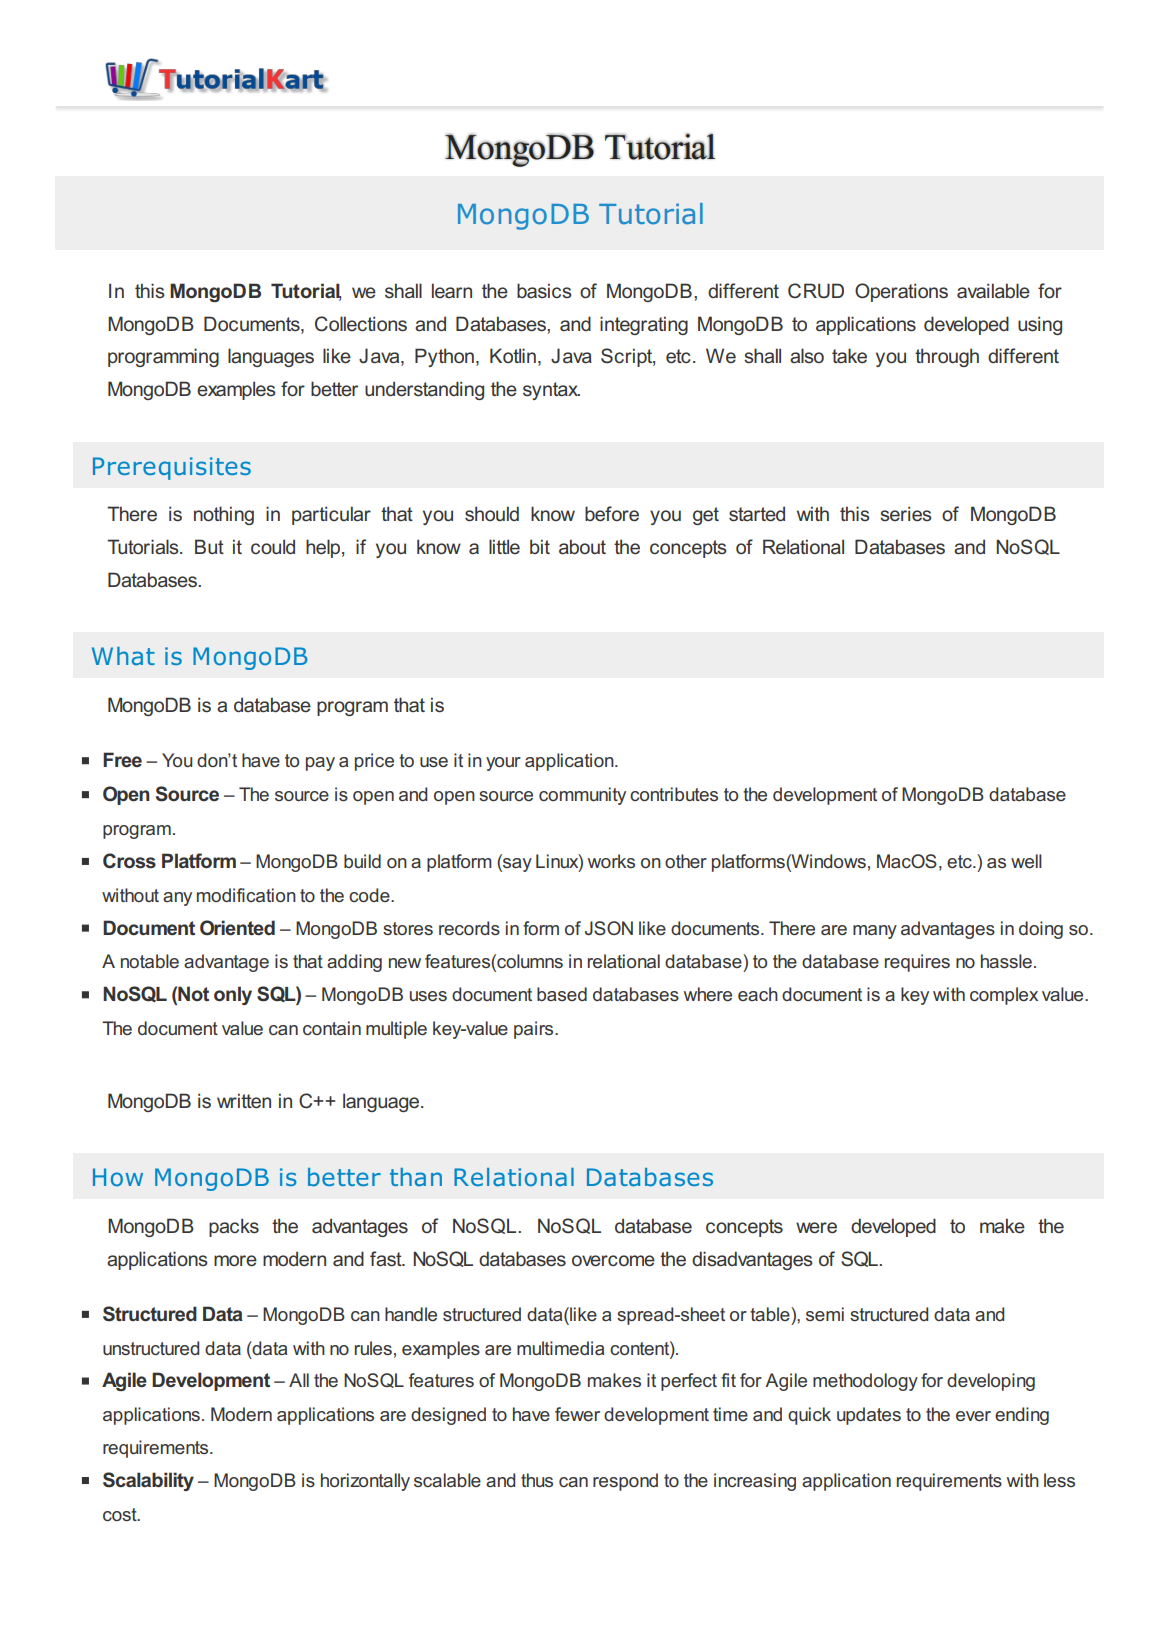 The height and width of the screenshot is (1642, 1160). What do you see at coordinates (609, 928) in the screenshot?
I see `JSON` at bounding box center [609, 928].
